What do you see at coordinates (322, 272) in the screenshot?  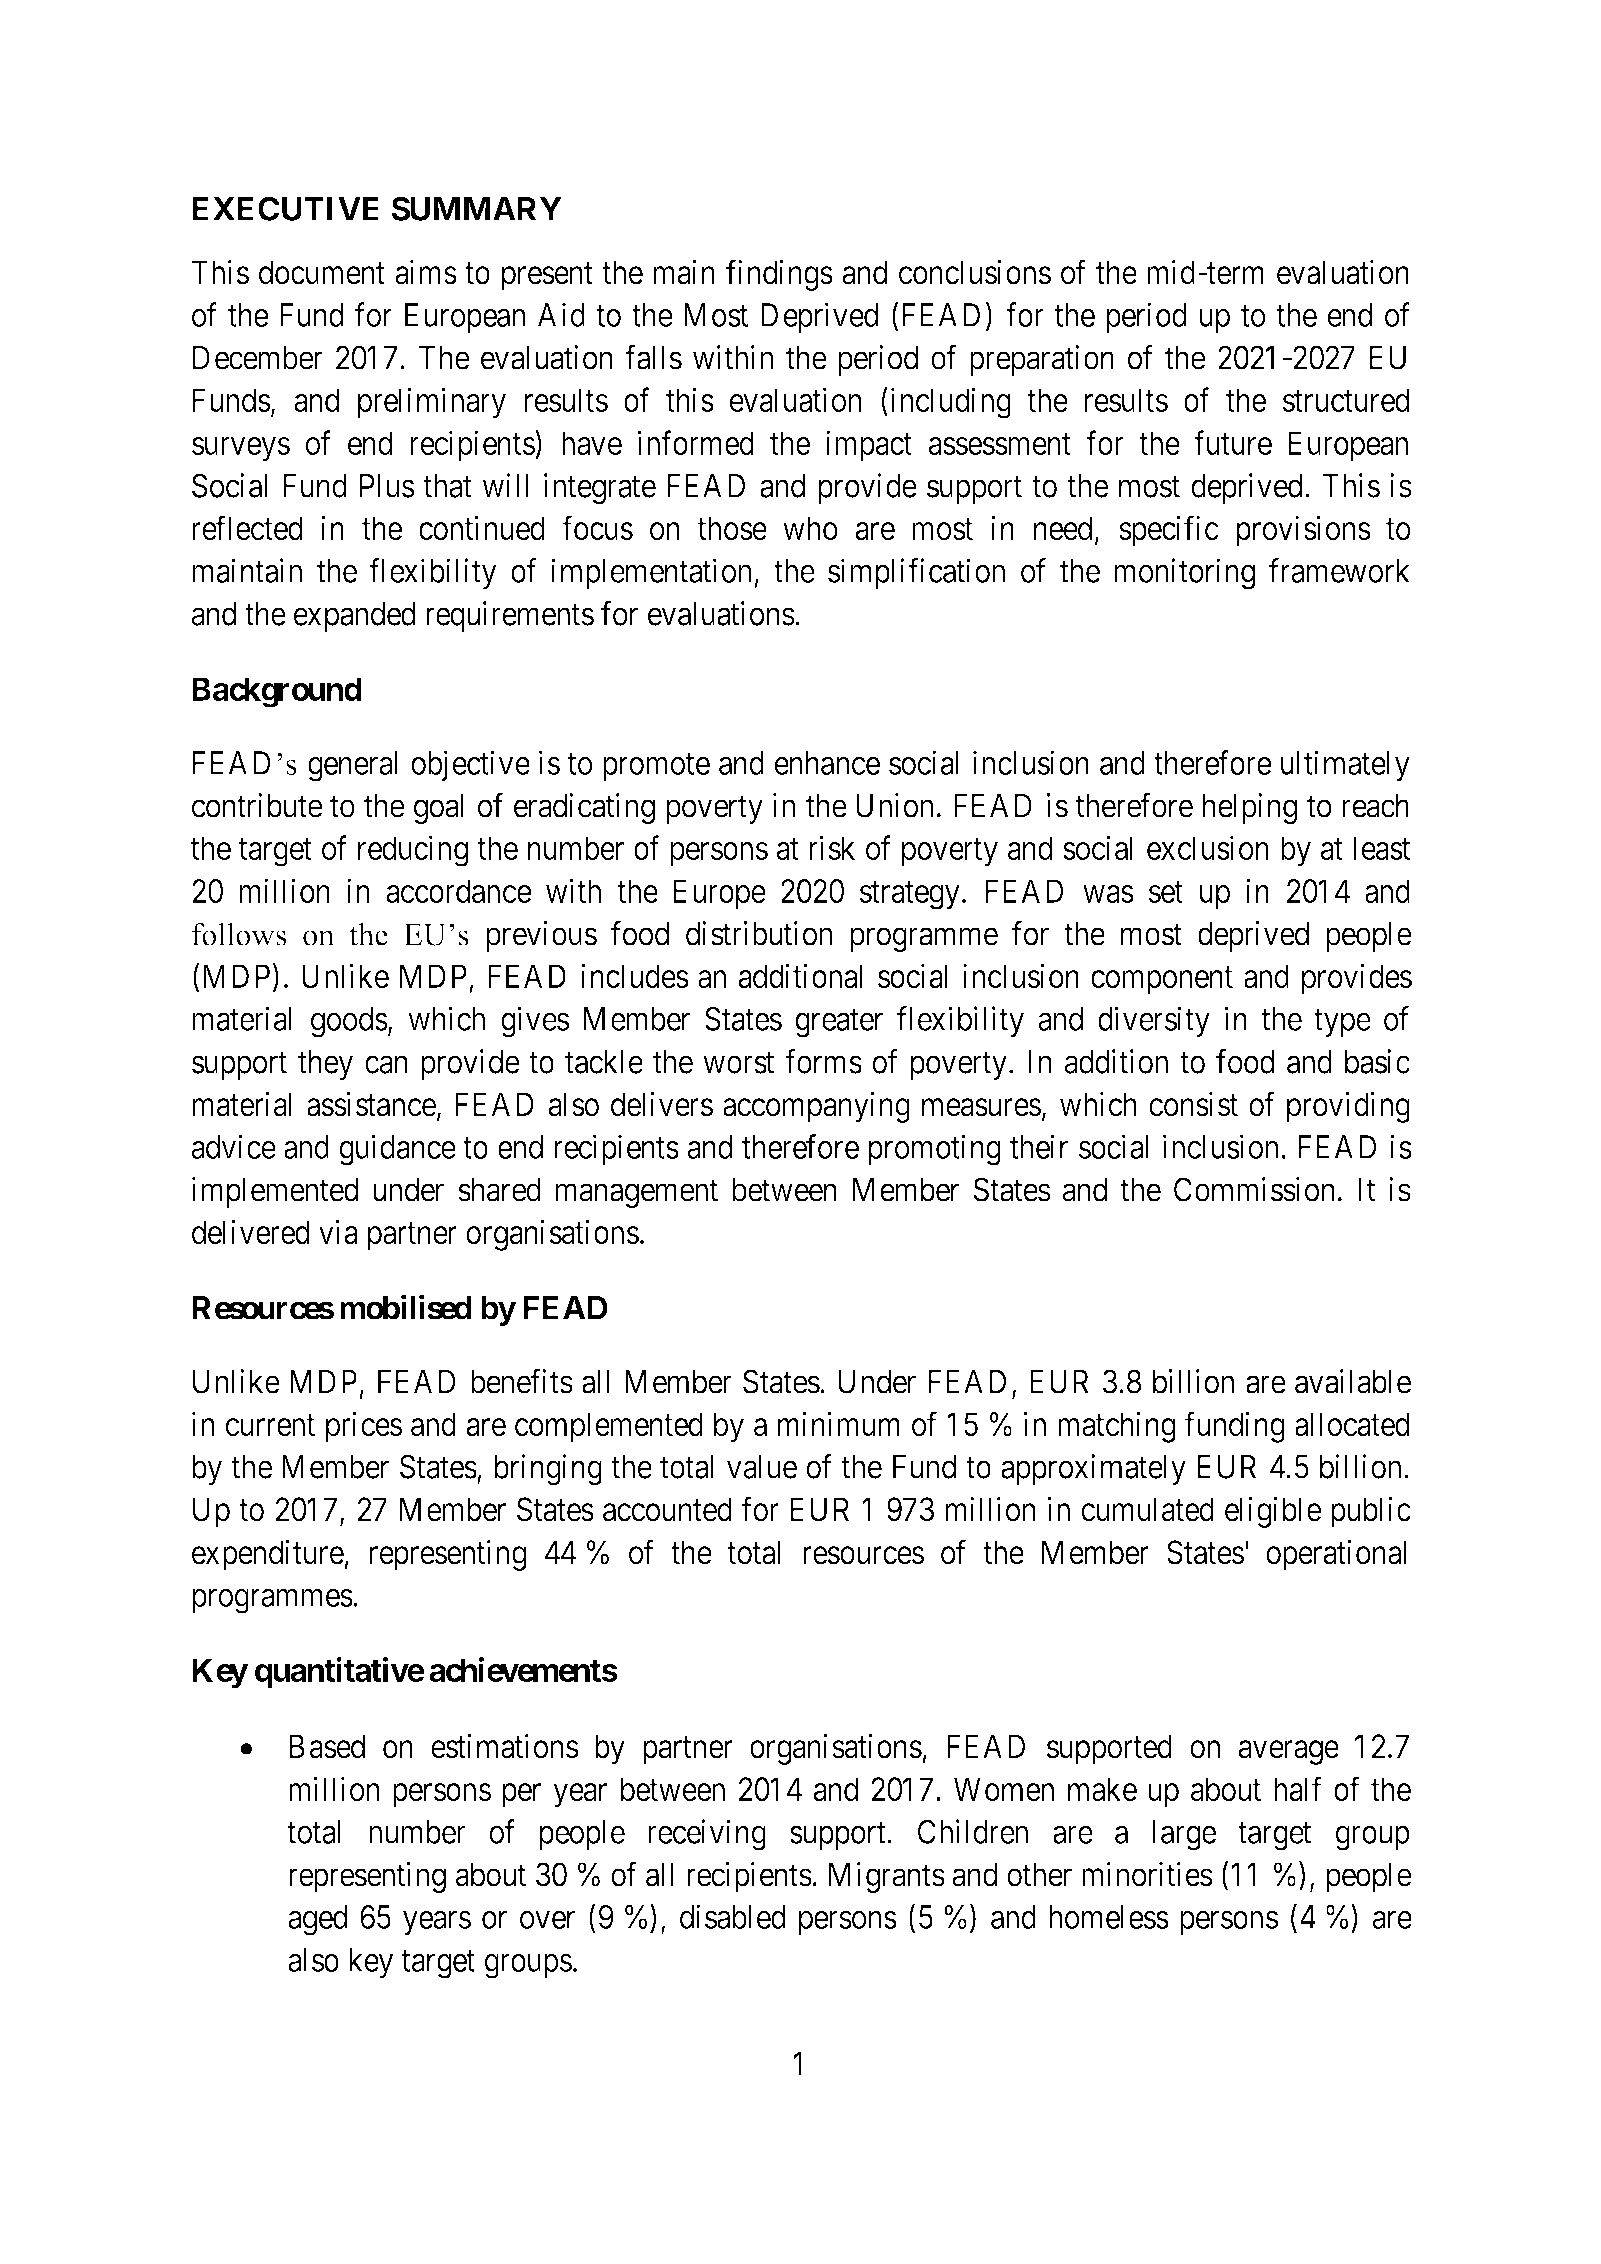 I see `document` at bounding box center [322, 272].
